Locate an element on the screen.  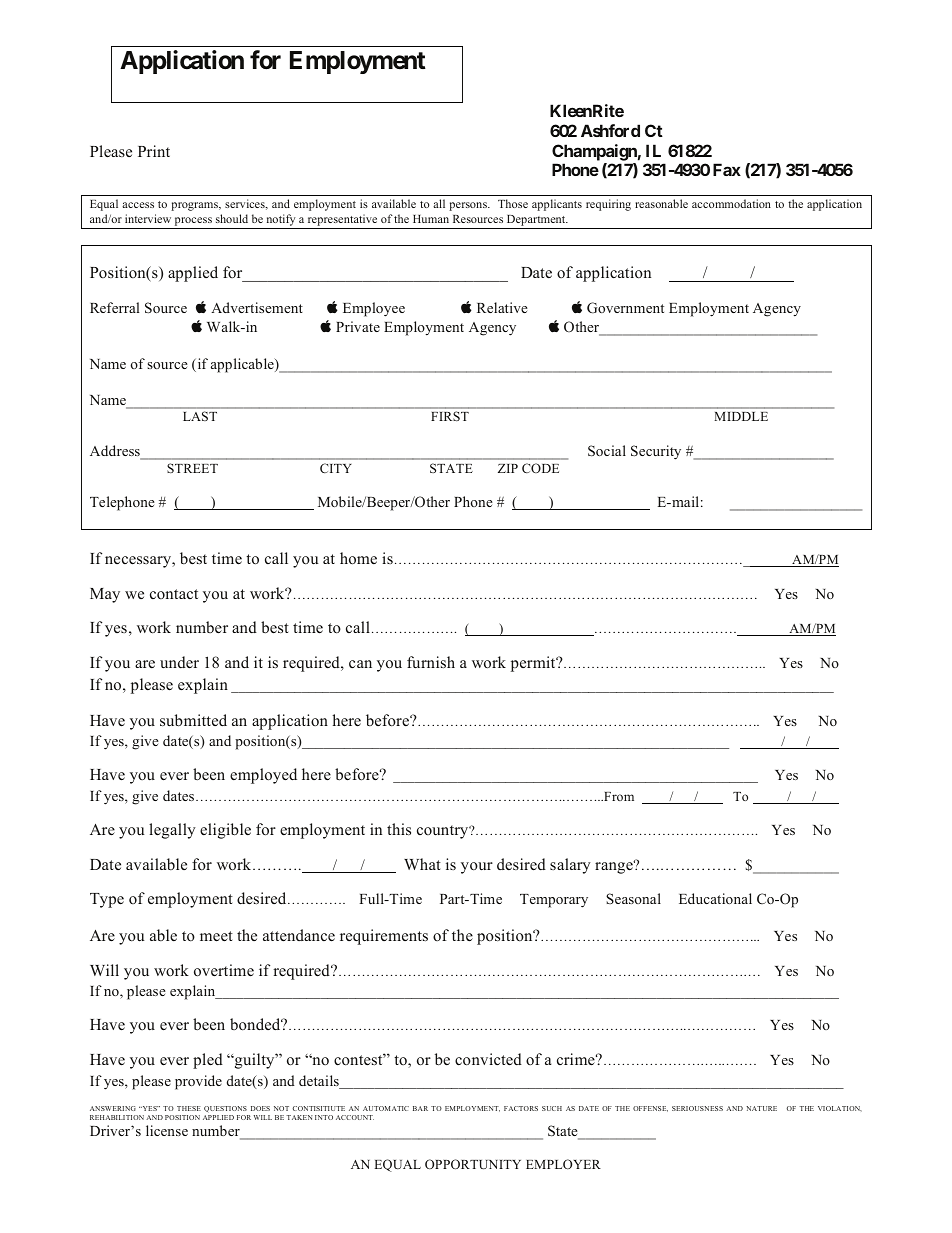
Educational is located at coordinates (715, 898).
